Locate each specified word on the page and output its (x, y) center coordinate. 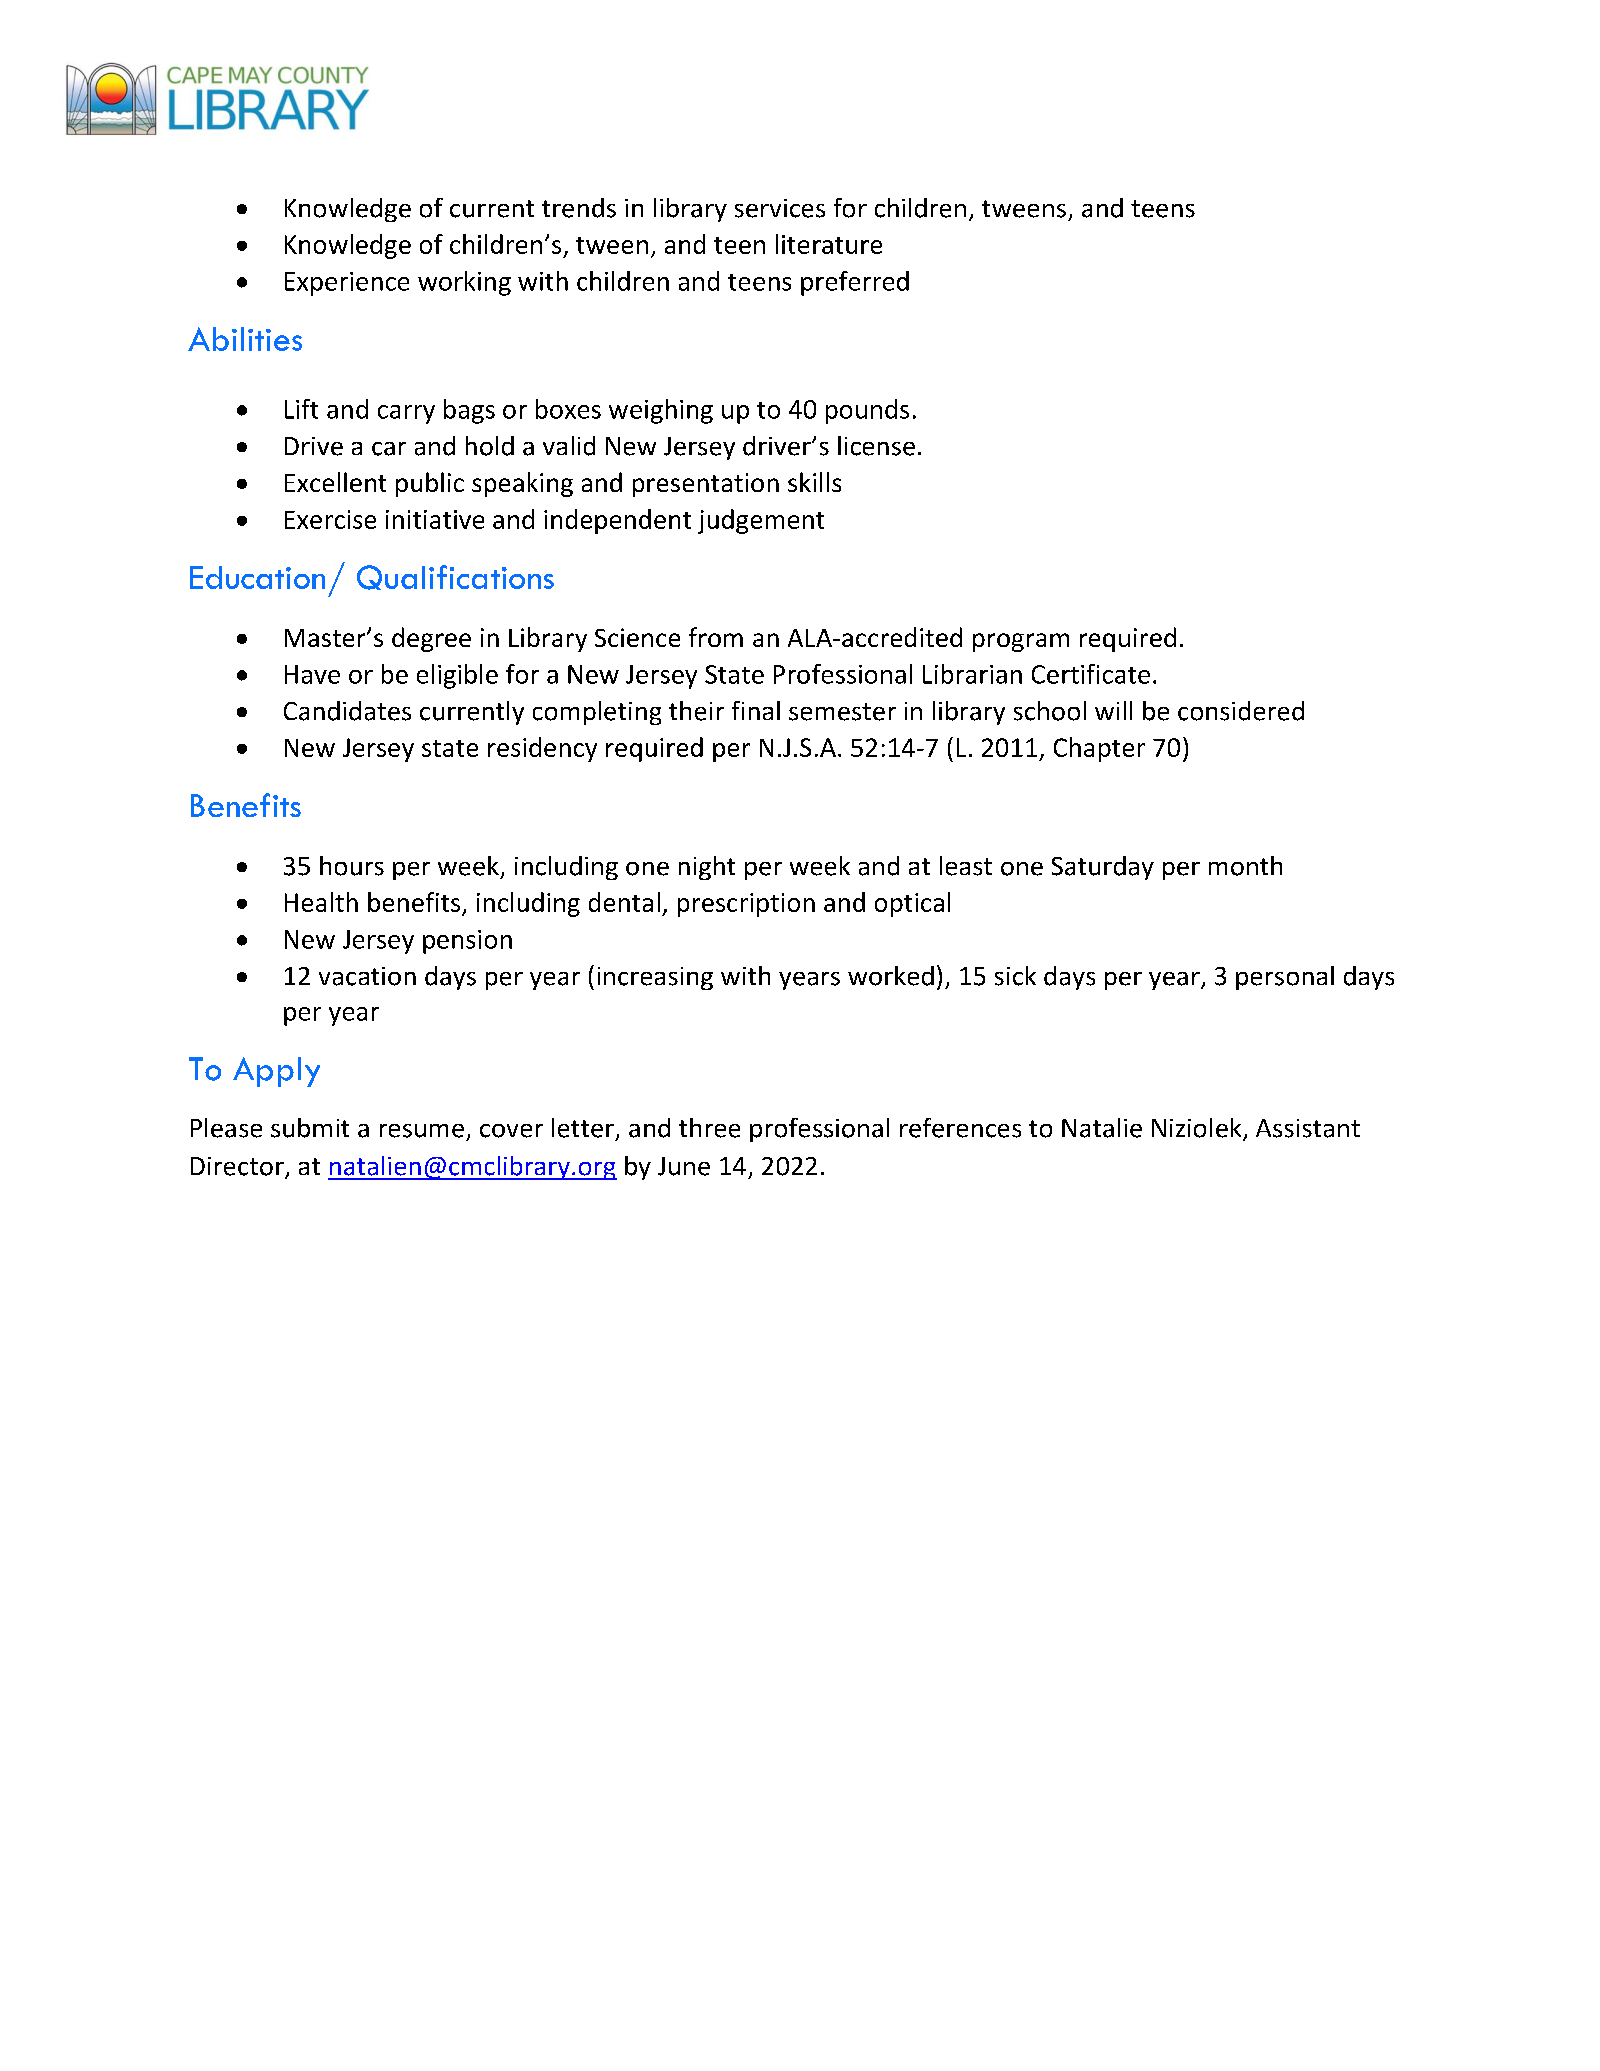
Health (321, 902)
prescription (746, 905)
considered (1241, 711)
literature (829, 244)
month (1245, 866)
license (876, 446)
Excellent (335, 482)
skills (814, 482)
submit (310, 1128)
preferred (855, 283)
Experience (347, 284)
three (709, 1128)
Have (312, 674)
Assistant (1308, 1128)
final (756, 710)
